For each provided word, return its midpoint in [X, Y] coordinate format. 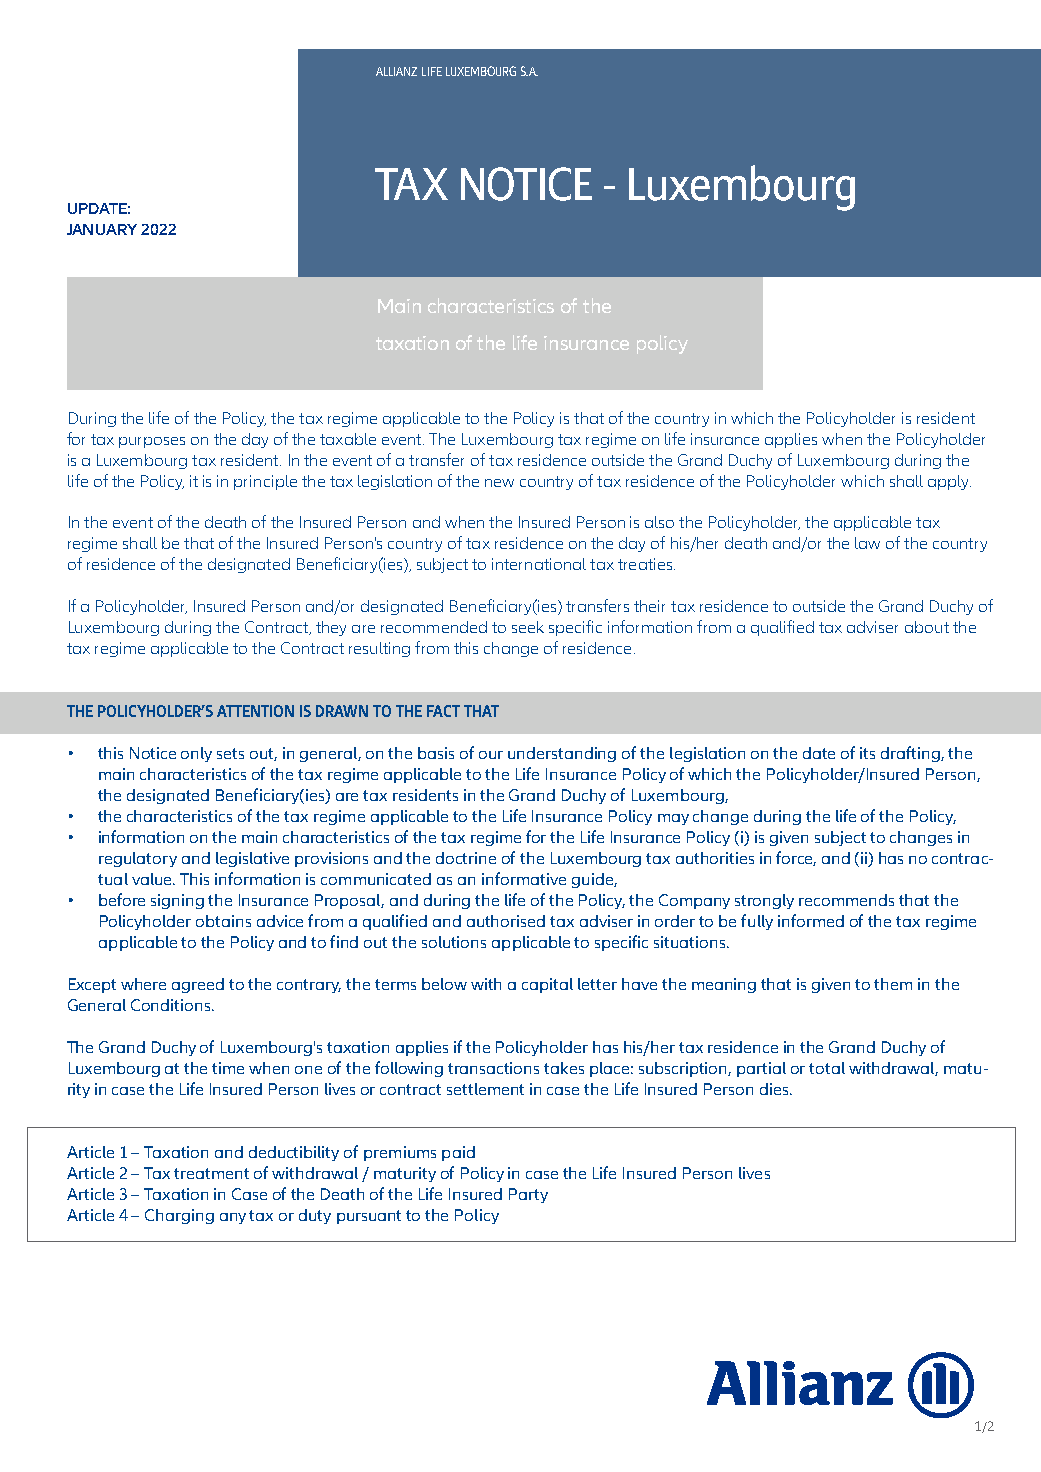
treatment [211, 1173]
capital [547, 985]
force [796, 858]
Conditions [172, 1005]
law [867, 543]
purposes [152, 442]
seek [528, 627]
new [499, 483]
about [927, 627]
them [893, 984]
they [331, 628]
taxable [348, 439]
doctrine [466, 858]
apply [949, 482]
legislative [252, 859]
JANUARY [102, 229]
